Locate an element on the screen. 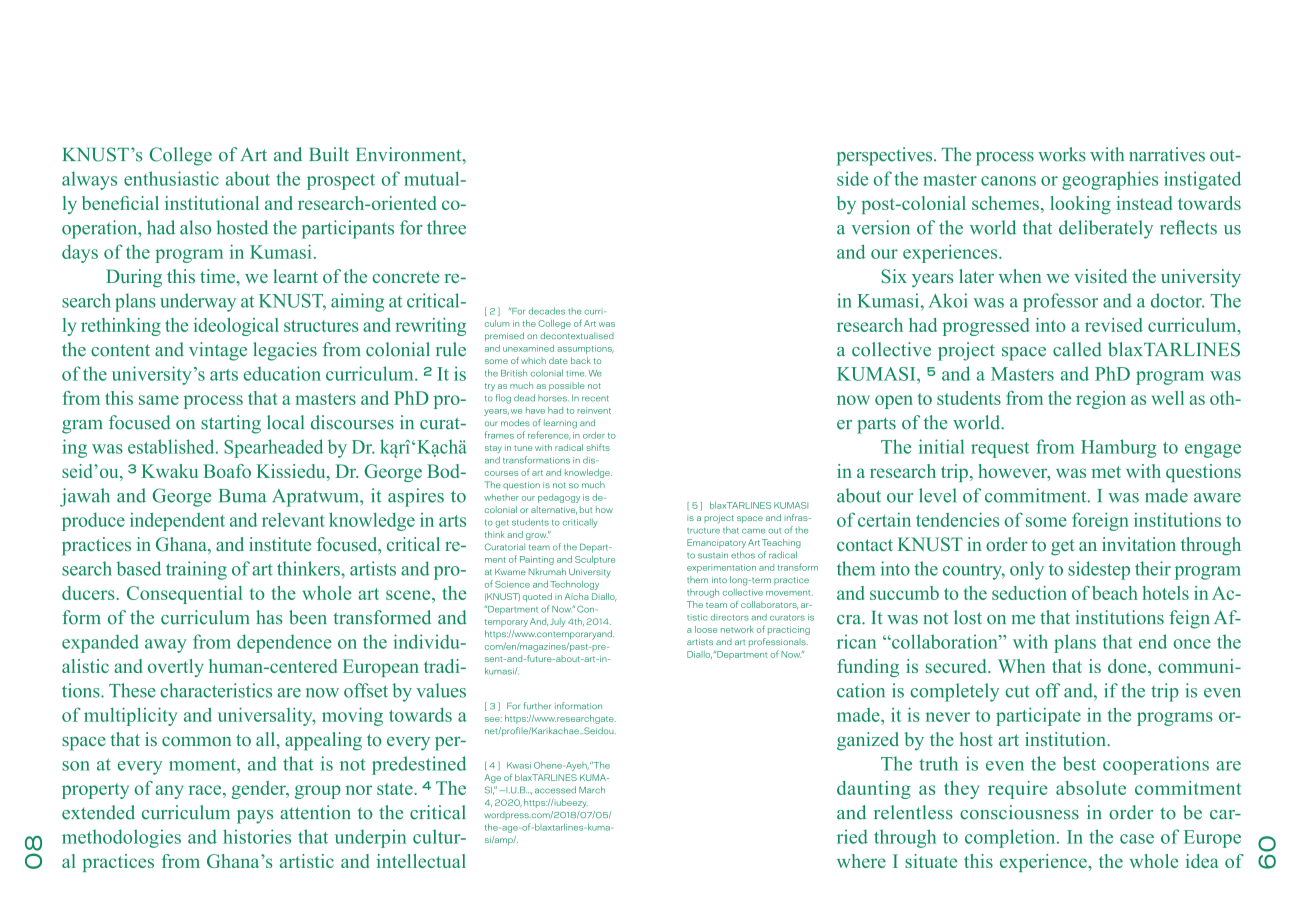 This screenshot has height=924, width=1303. underway is located at coordinates (198, 302).
